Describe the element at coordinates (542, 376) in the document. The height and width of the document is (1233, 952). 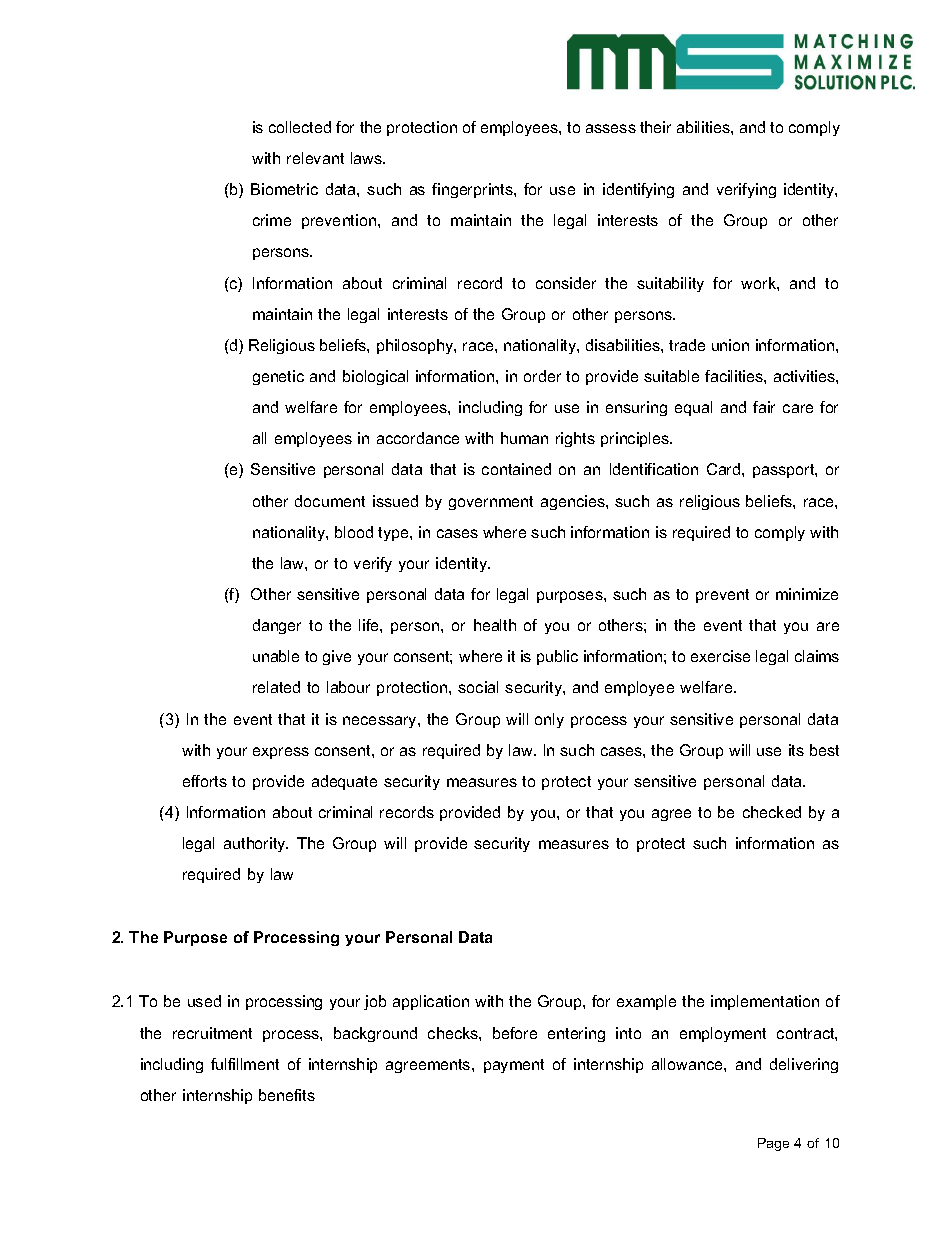
I see `order` at that location.
